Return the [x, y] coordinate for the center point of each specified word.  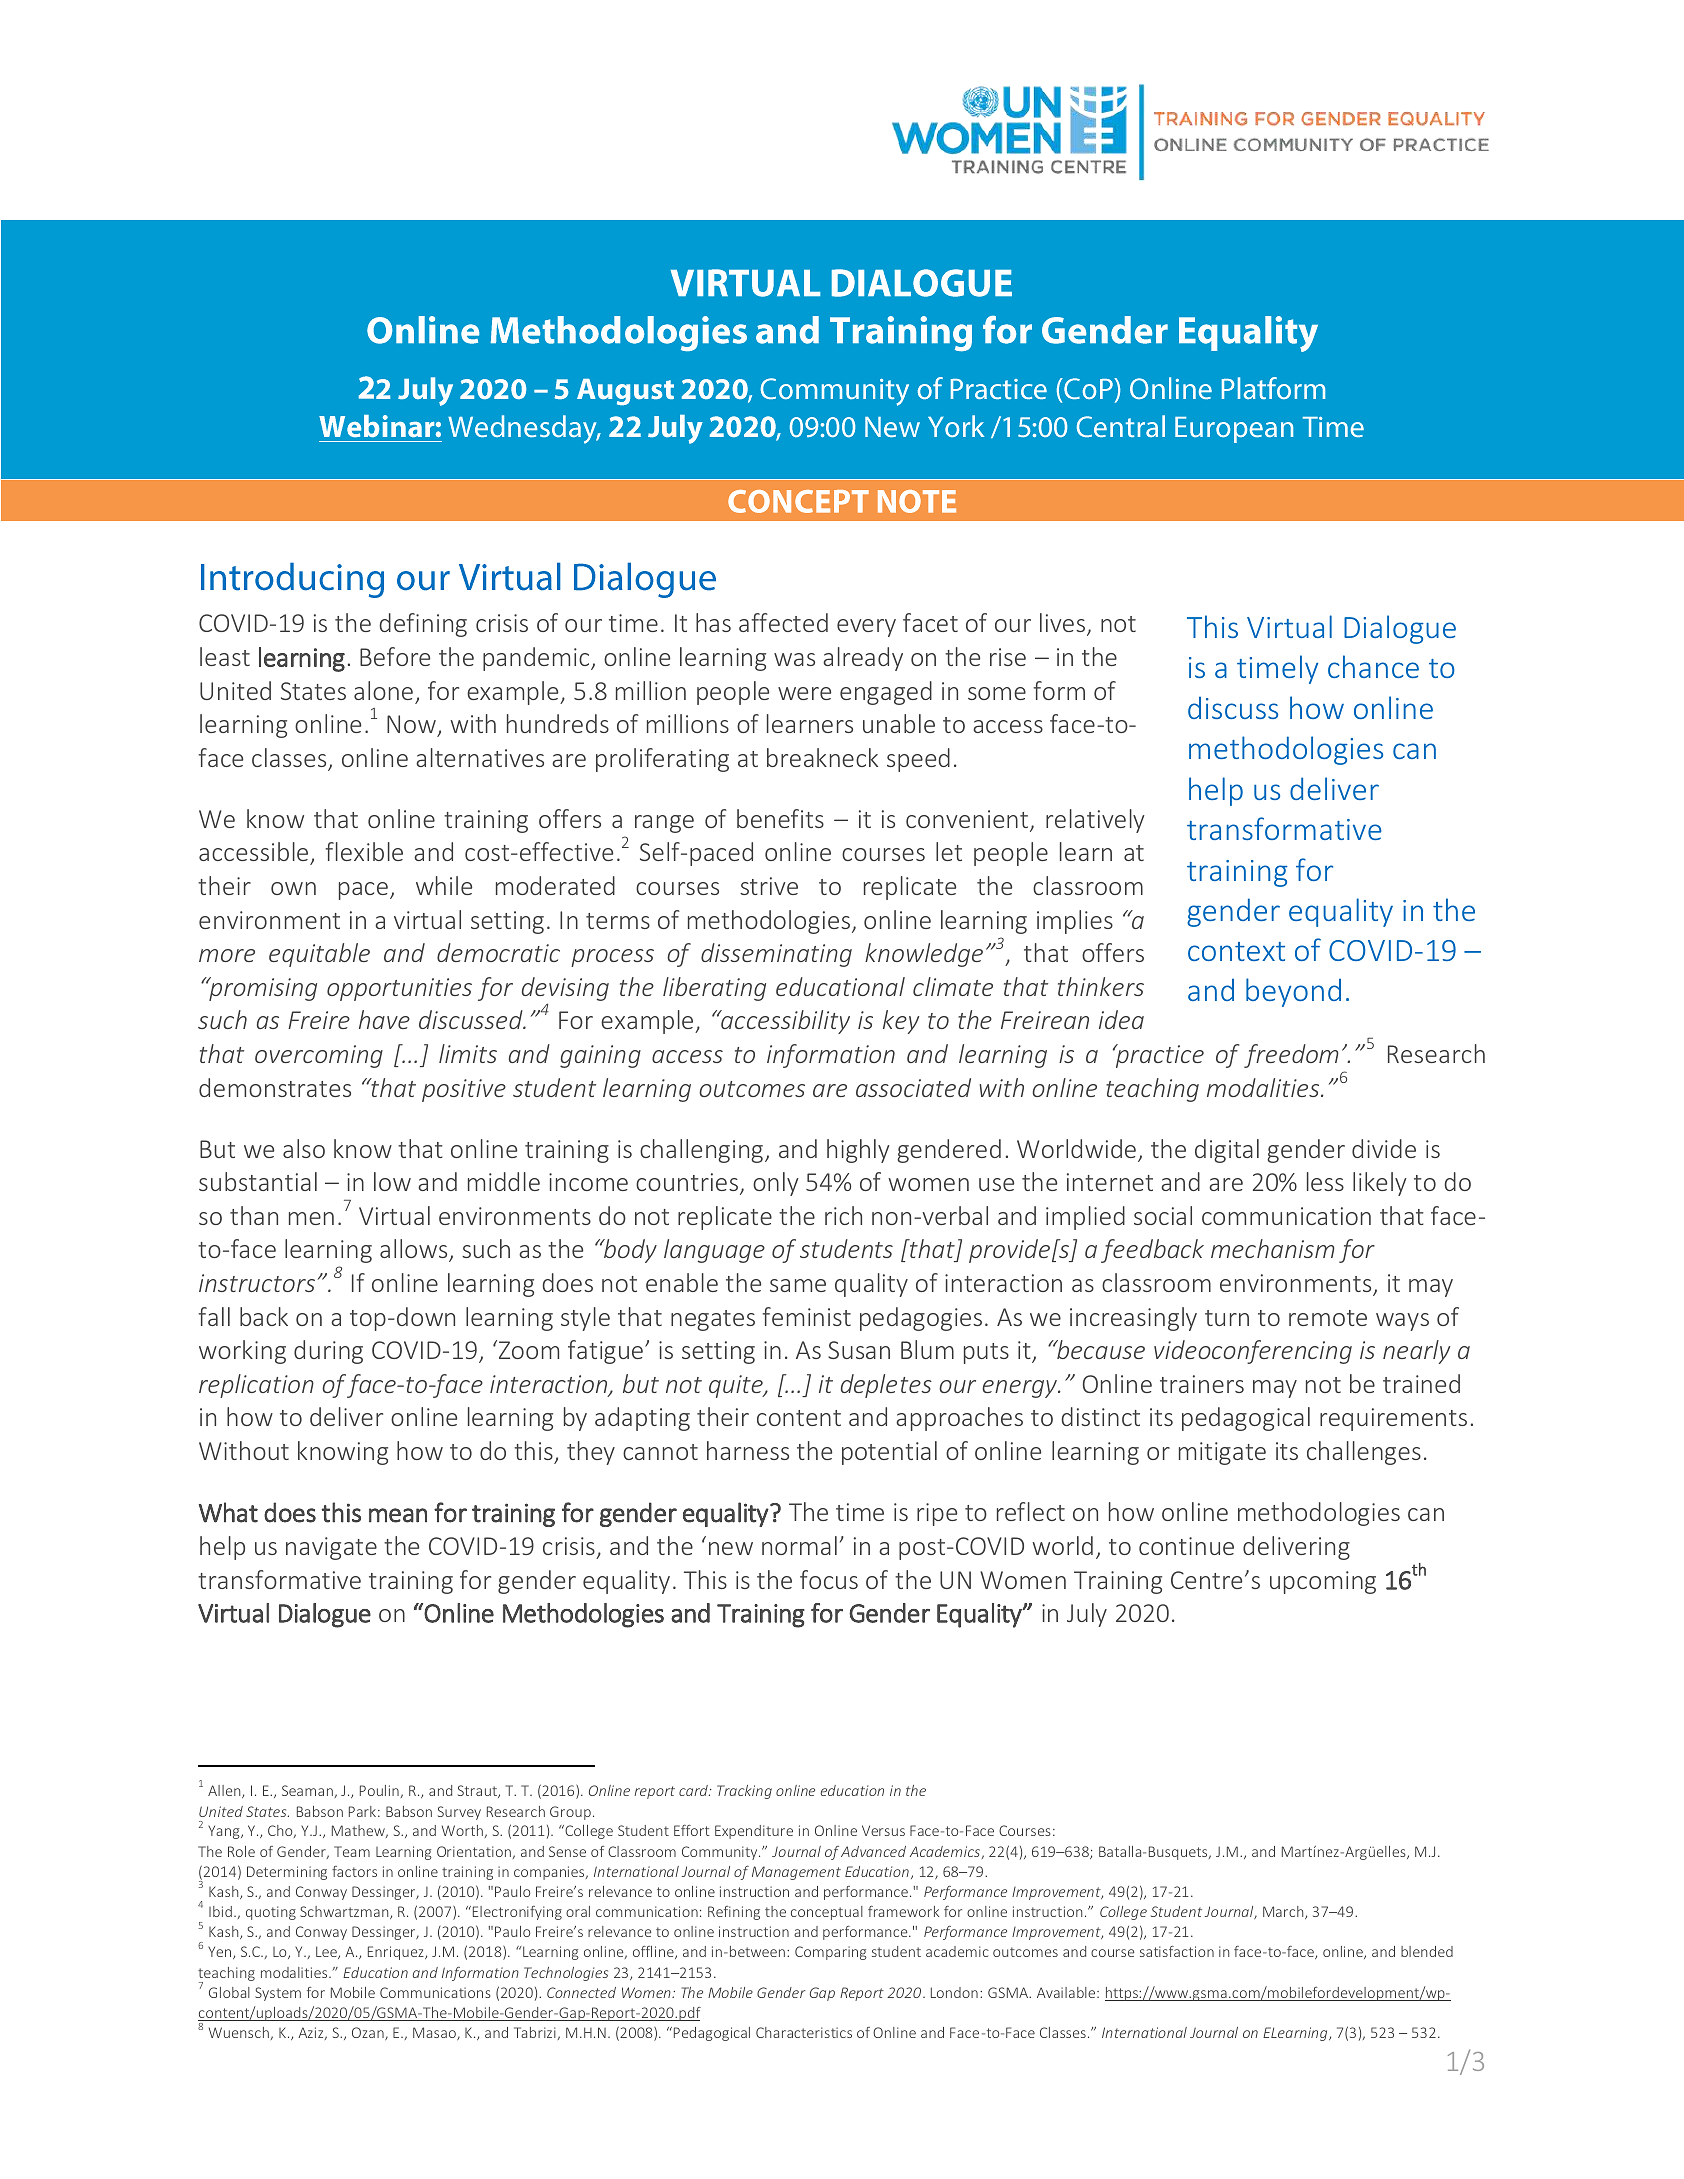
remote [1328, 1318]
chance [1373, 666]
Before [395, 656]
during [328, 1352]
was [794, 659]
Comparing [831, 1953]
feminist [806, 1316]
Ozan [369, 2033]
